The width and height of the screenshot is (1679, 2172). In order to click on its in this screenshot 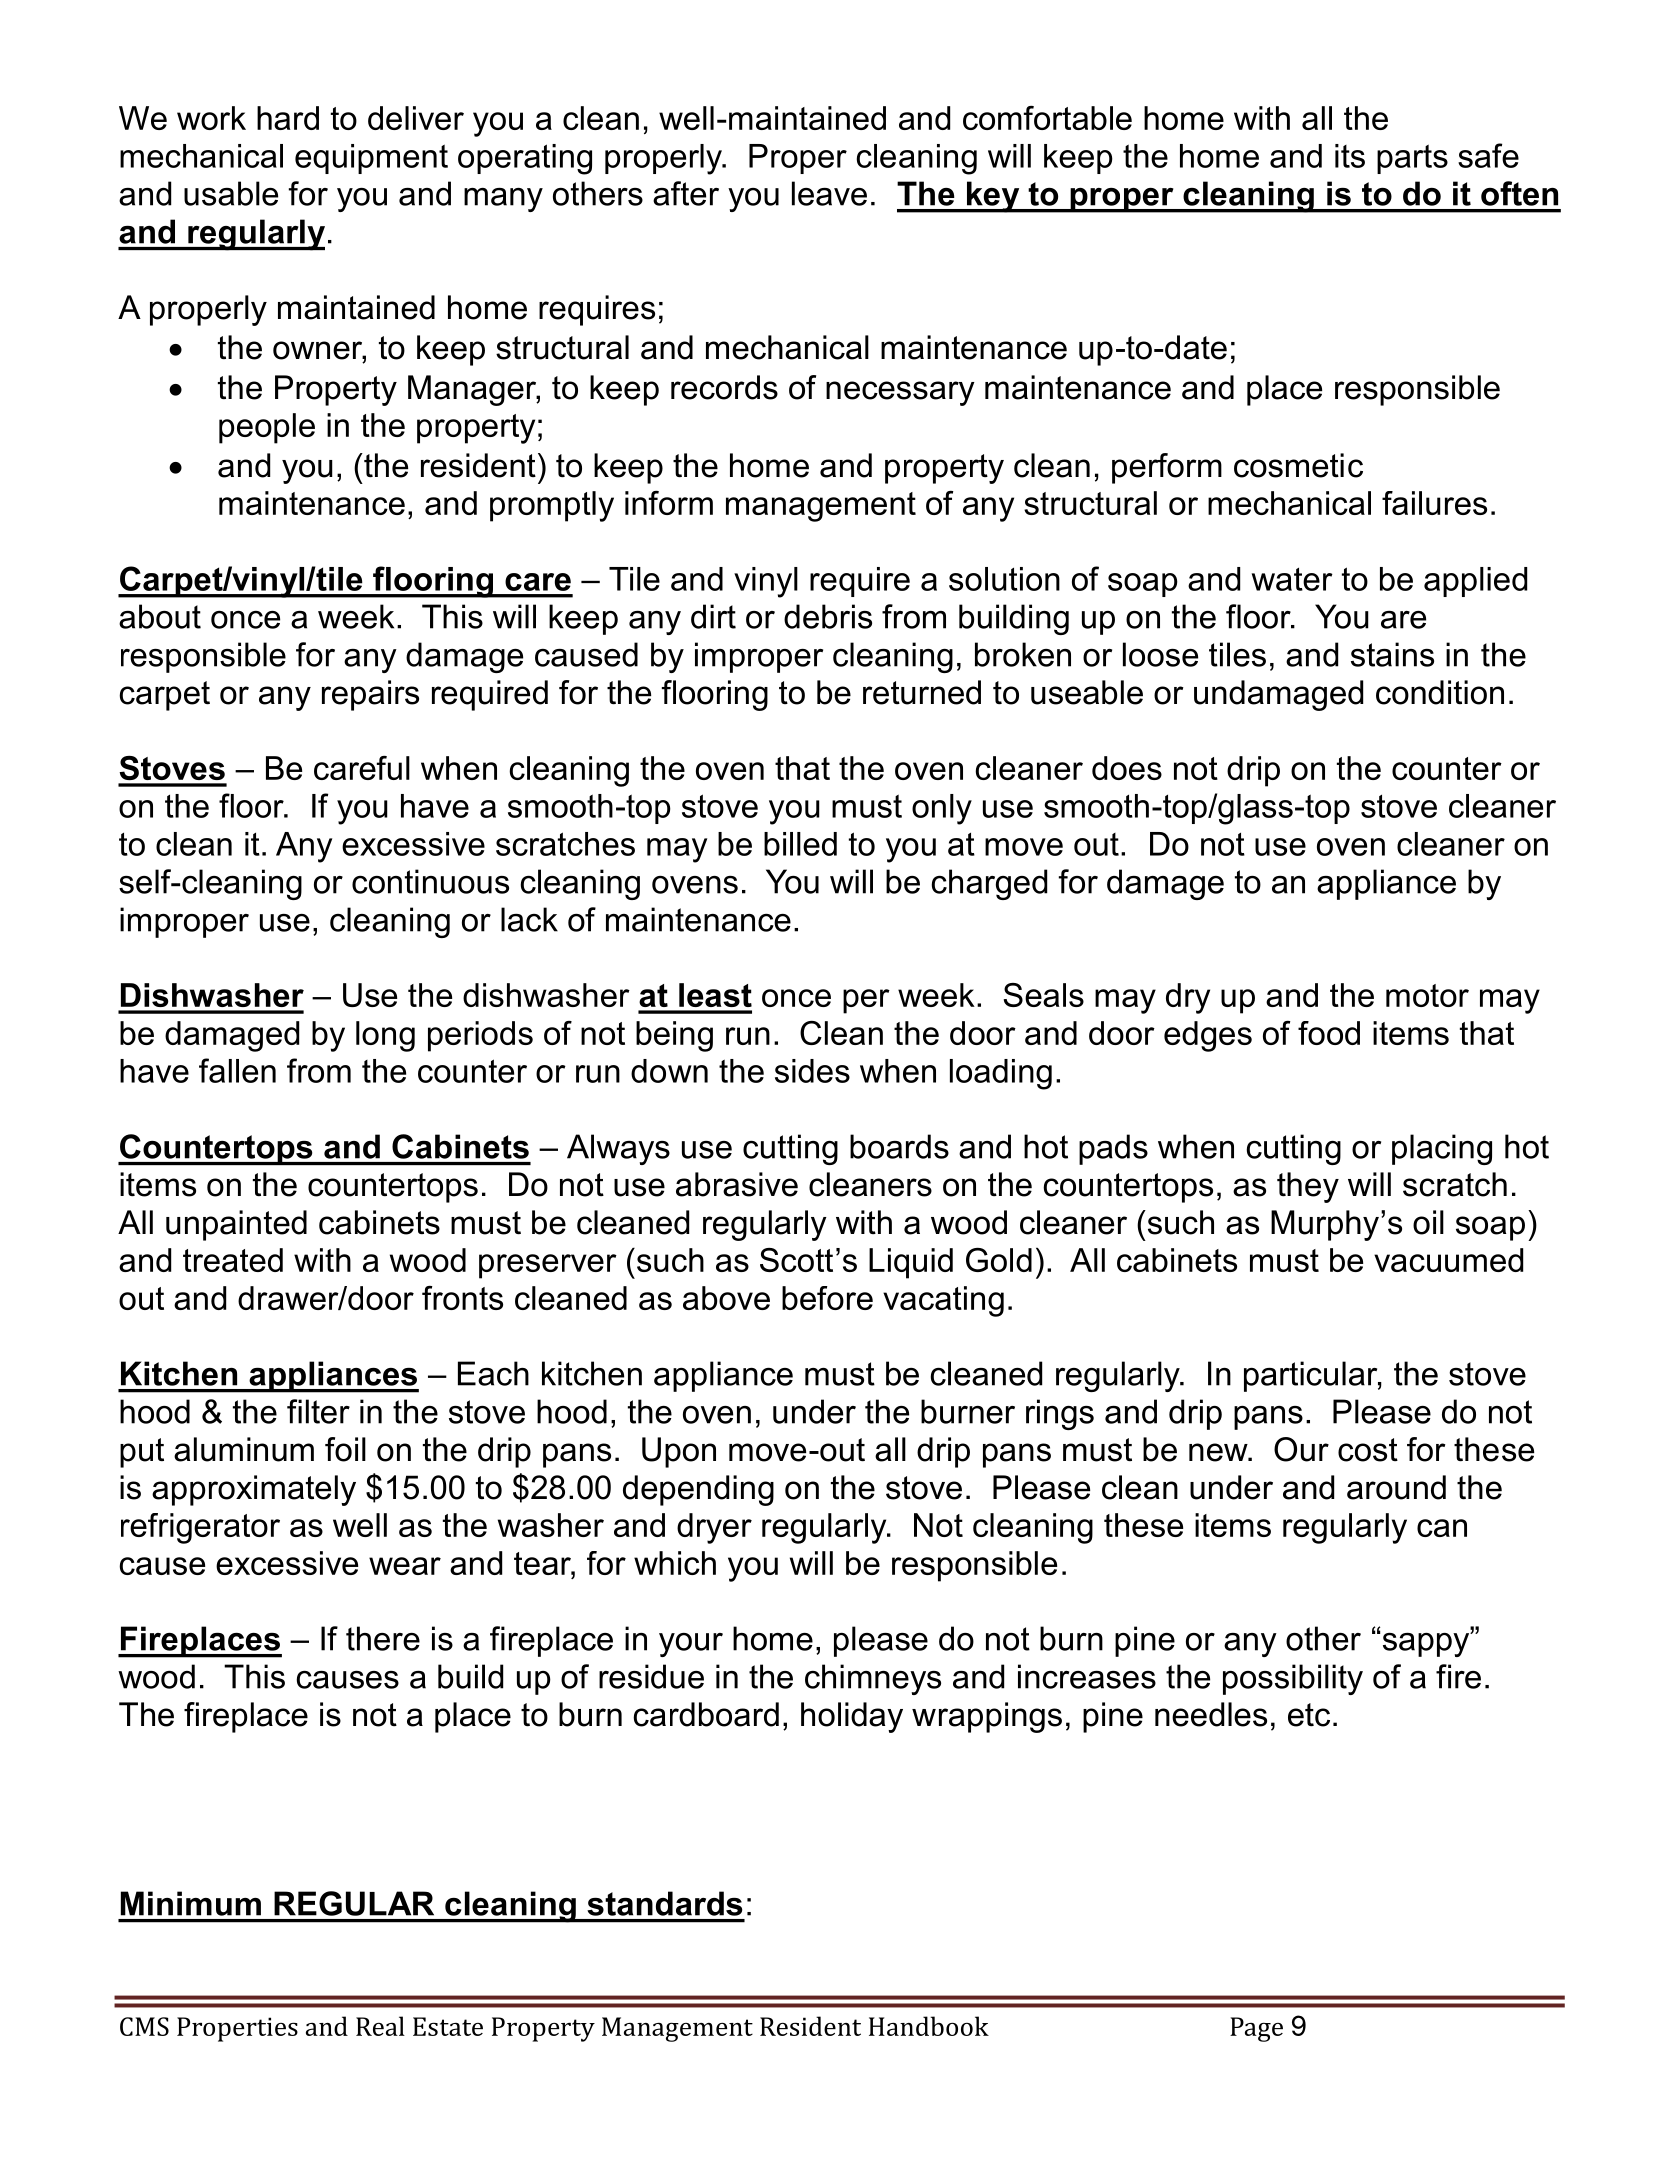, I will do `click(1350, 156)`.
